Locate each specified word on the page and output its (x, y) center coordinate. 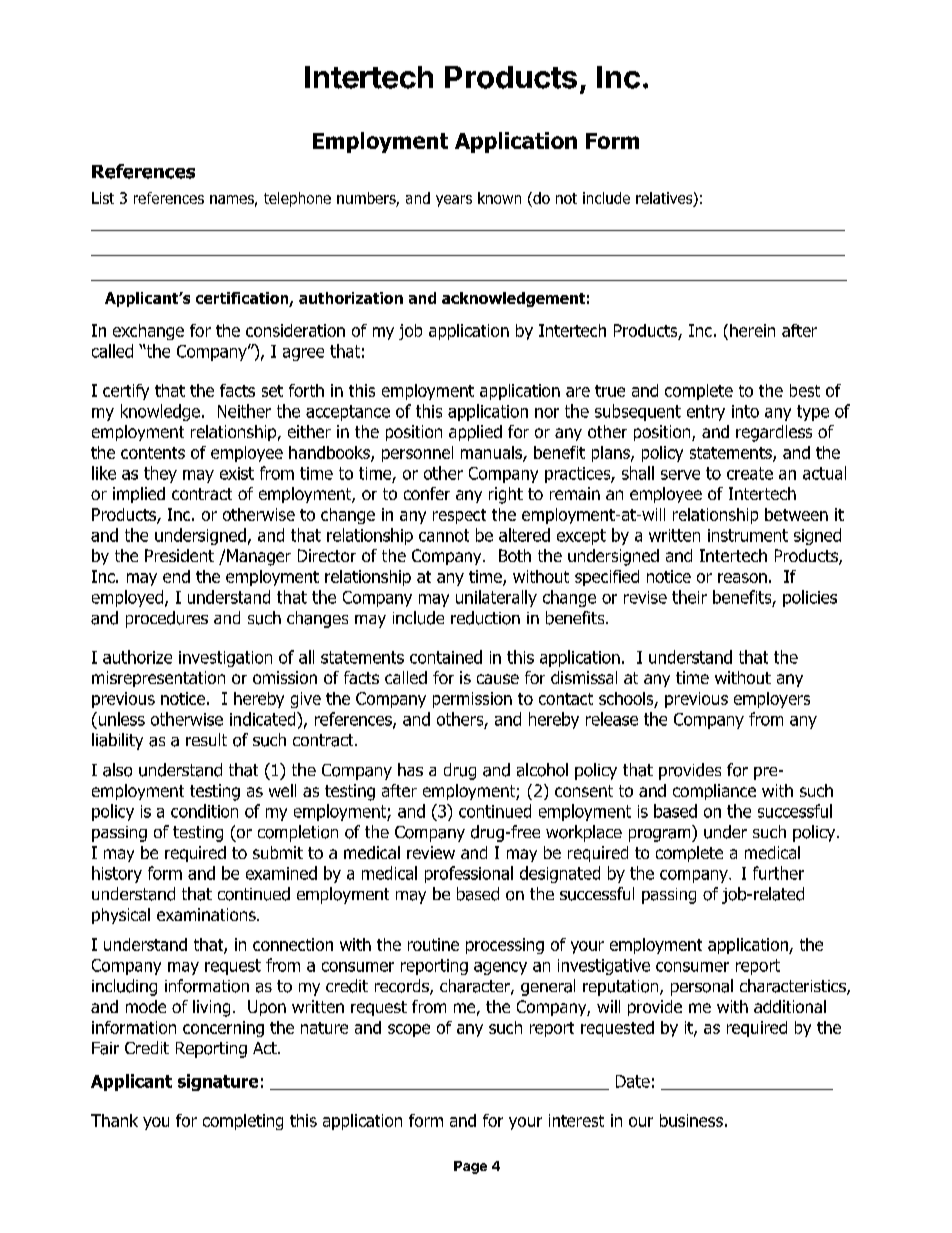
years (454, 201)
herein (752, 330)
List (103, 198)
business (691, 1120)
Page (470, 1167)
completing (243, 1122)
